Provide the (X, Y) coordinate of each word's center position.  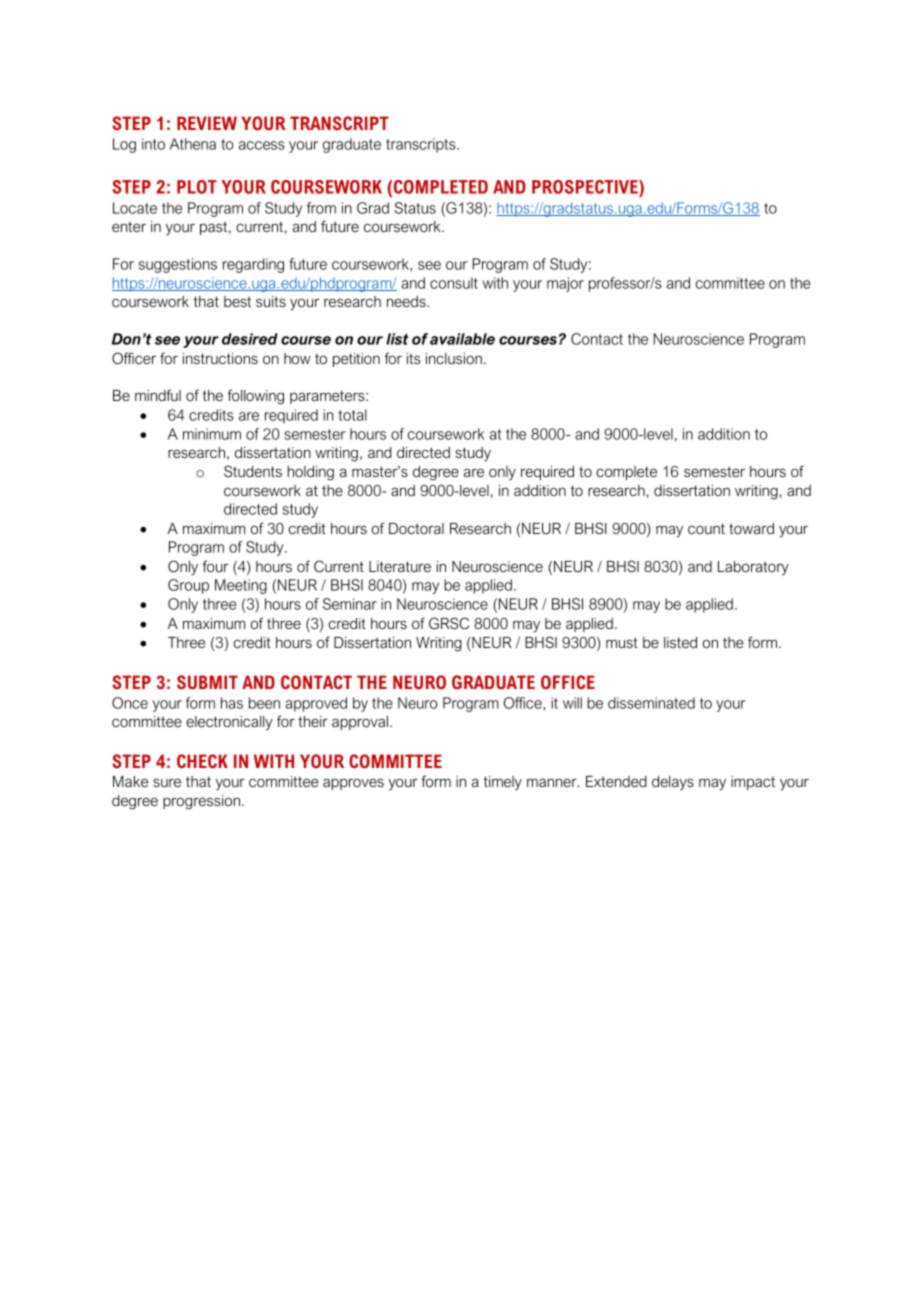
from (321, 208)
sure (167, 782)
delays (673, 783)
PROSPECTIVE (586, 188)
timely (503, 783)
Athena (193, 144)
